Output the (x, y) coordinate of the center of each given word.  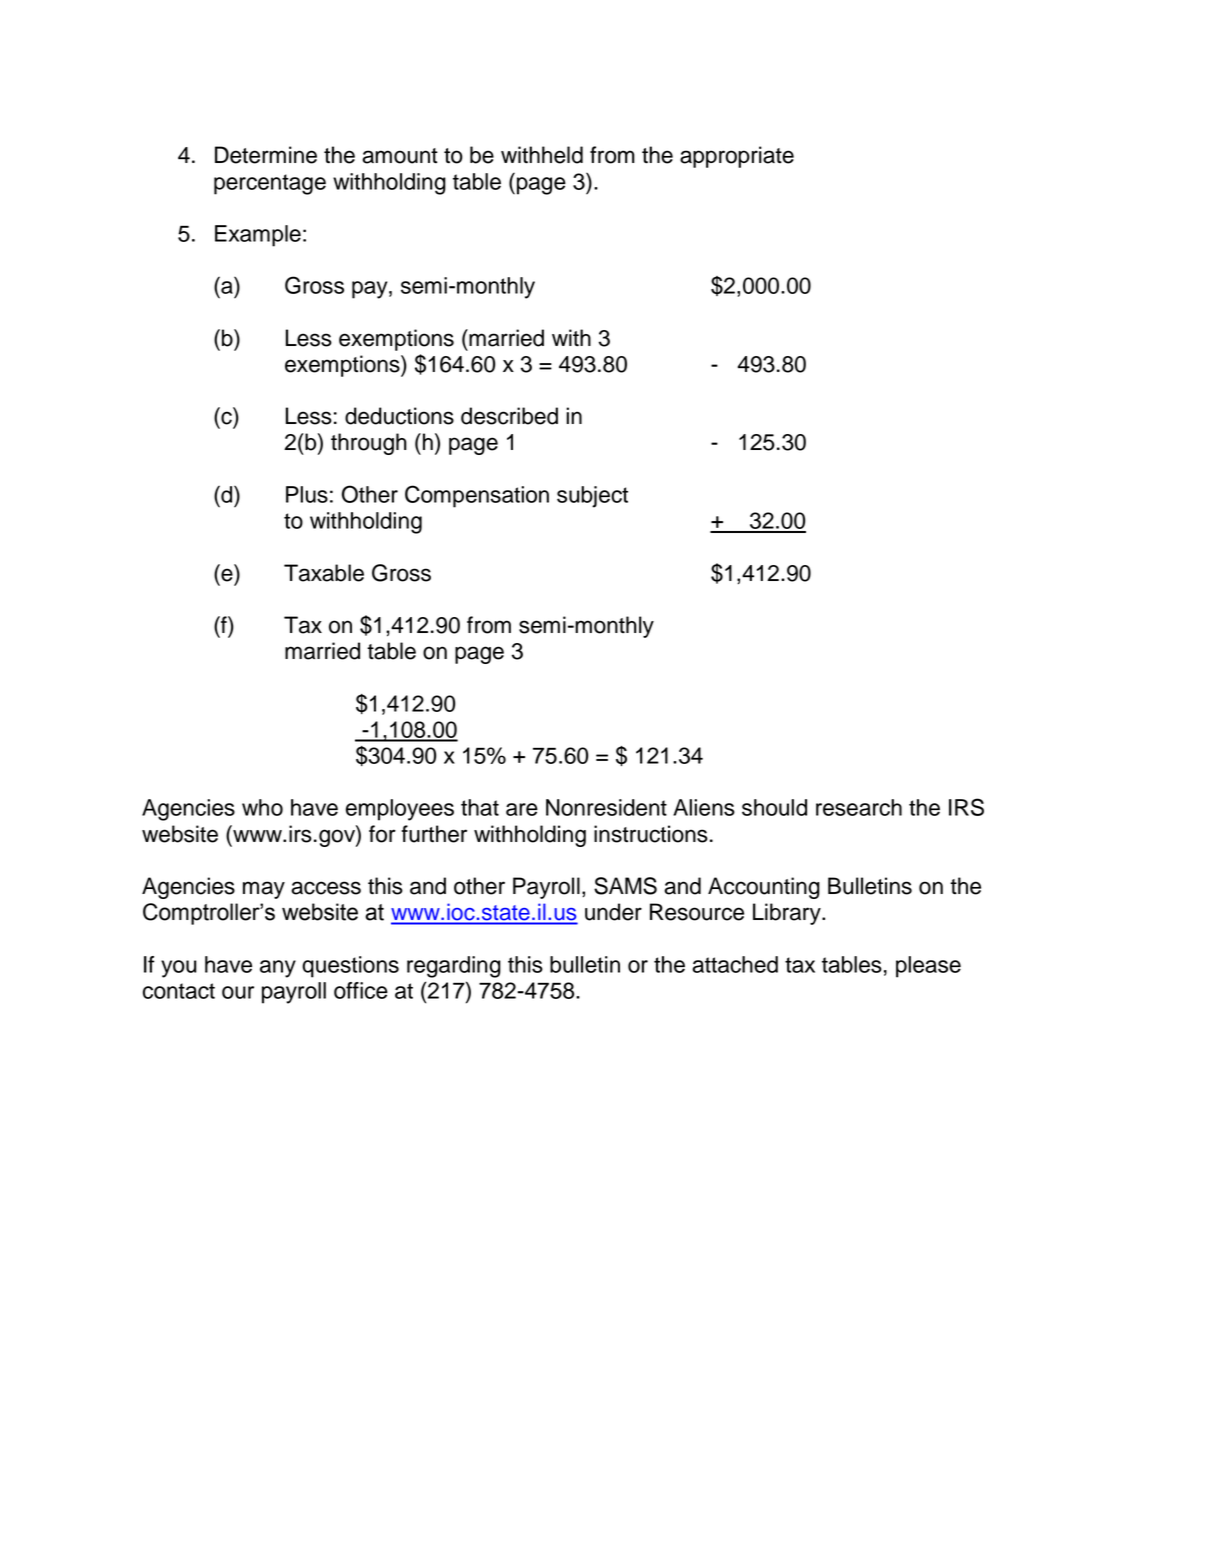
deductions (399, 416)
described (509, 416)
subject (592, 497)
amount (400, 156)
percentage (270, 184)
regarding (454, 967)
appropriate (737, 157)
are (522, 809)
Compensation (477, 496)
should (774, 807)
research (859, 807)
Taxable (324, 573)
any (278, 969)
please (928, 967)
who (262, 807)
